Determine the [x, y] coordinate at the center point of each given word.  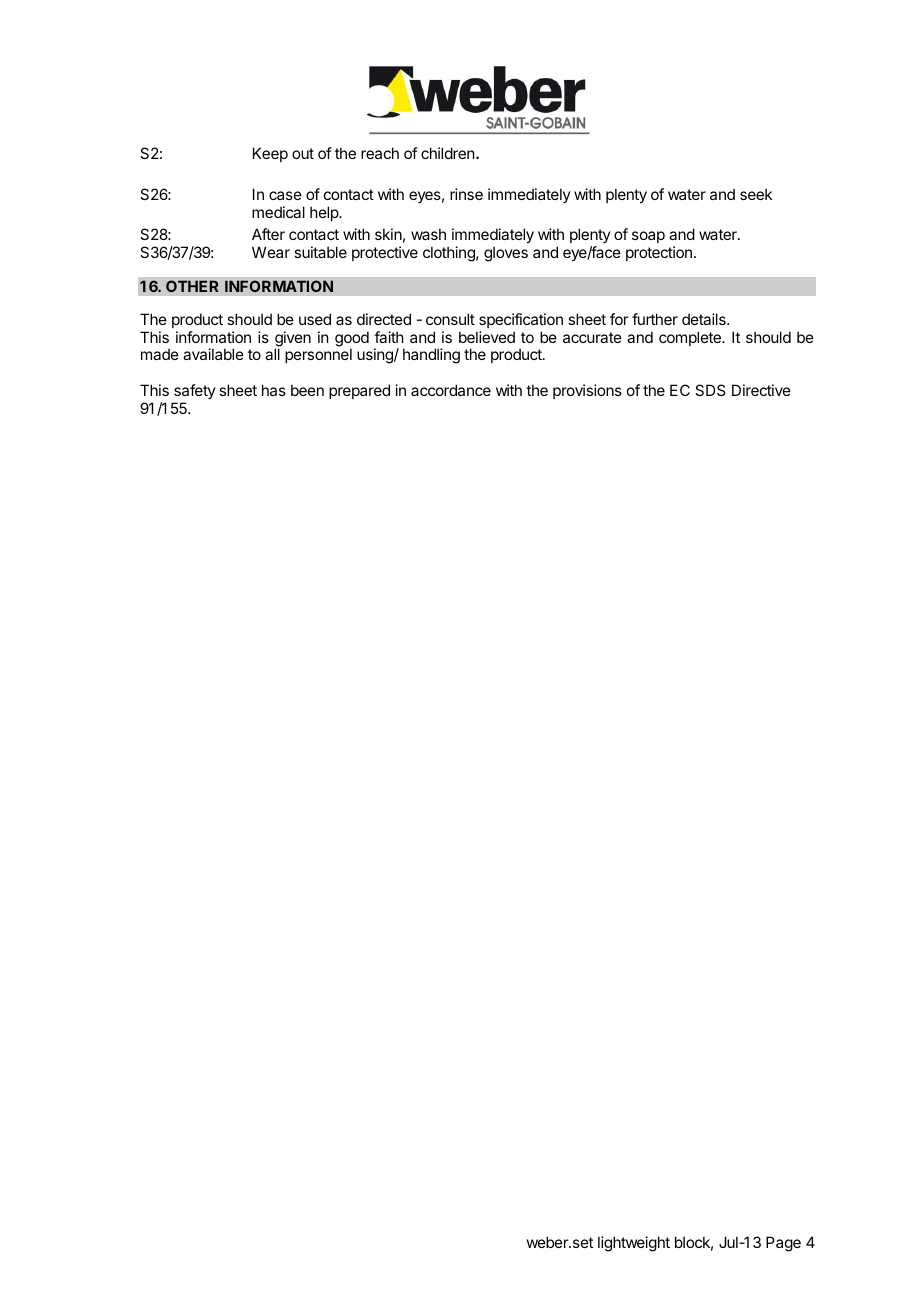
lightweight [634, 1244]
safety [195, 391]
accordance [451, 390]
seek [756, 194]
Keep [270, 154]
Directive [761, 390]
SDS [710, 390]
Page [783, 1244]
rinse [466, 194]
